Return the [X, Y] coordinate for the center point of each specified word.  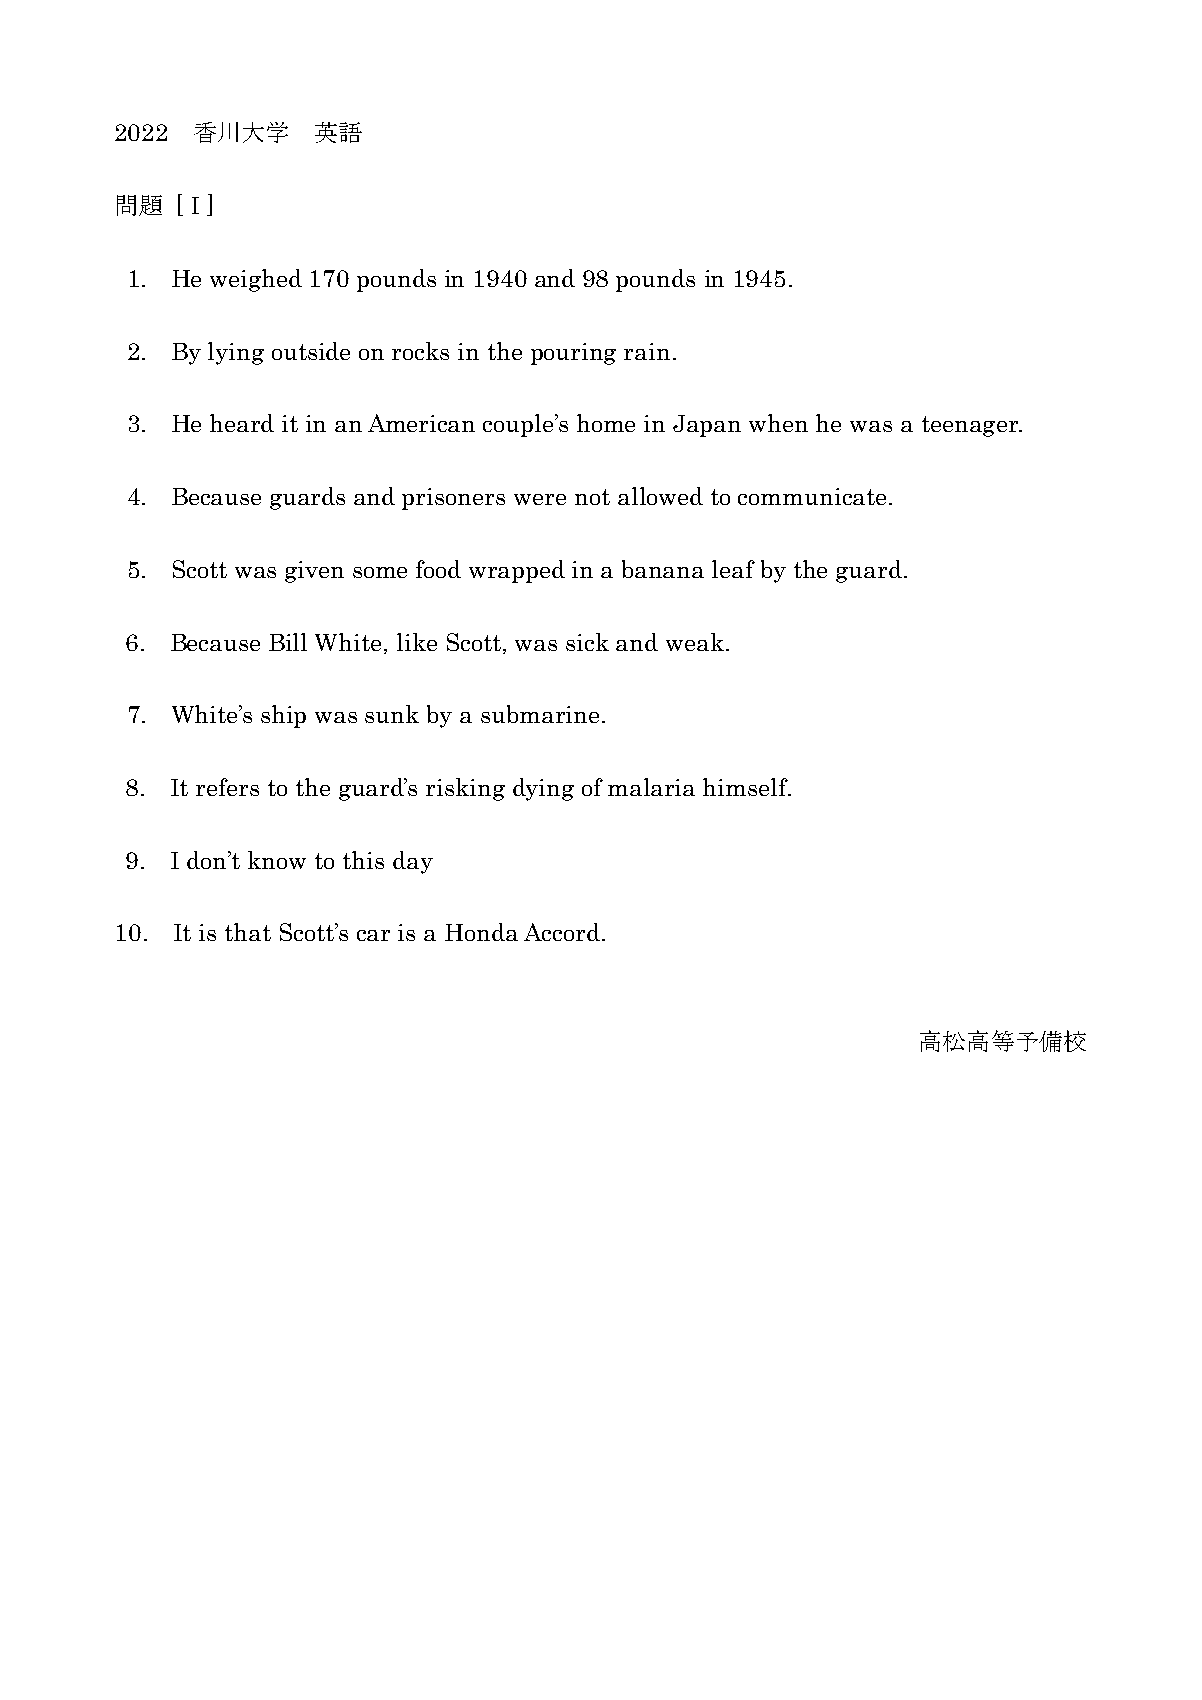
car [373, 935]
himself [746, 787]
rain [647, 351]
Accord [562, 932]
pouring [573, 354]
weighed [256, 280]
